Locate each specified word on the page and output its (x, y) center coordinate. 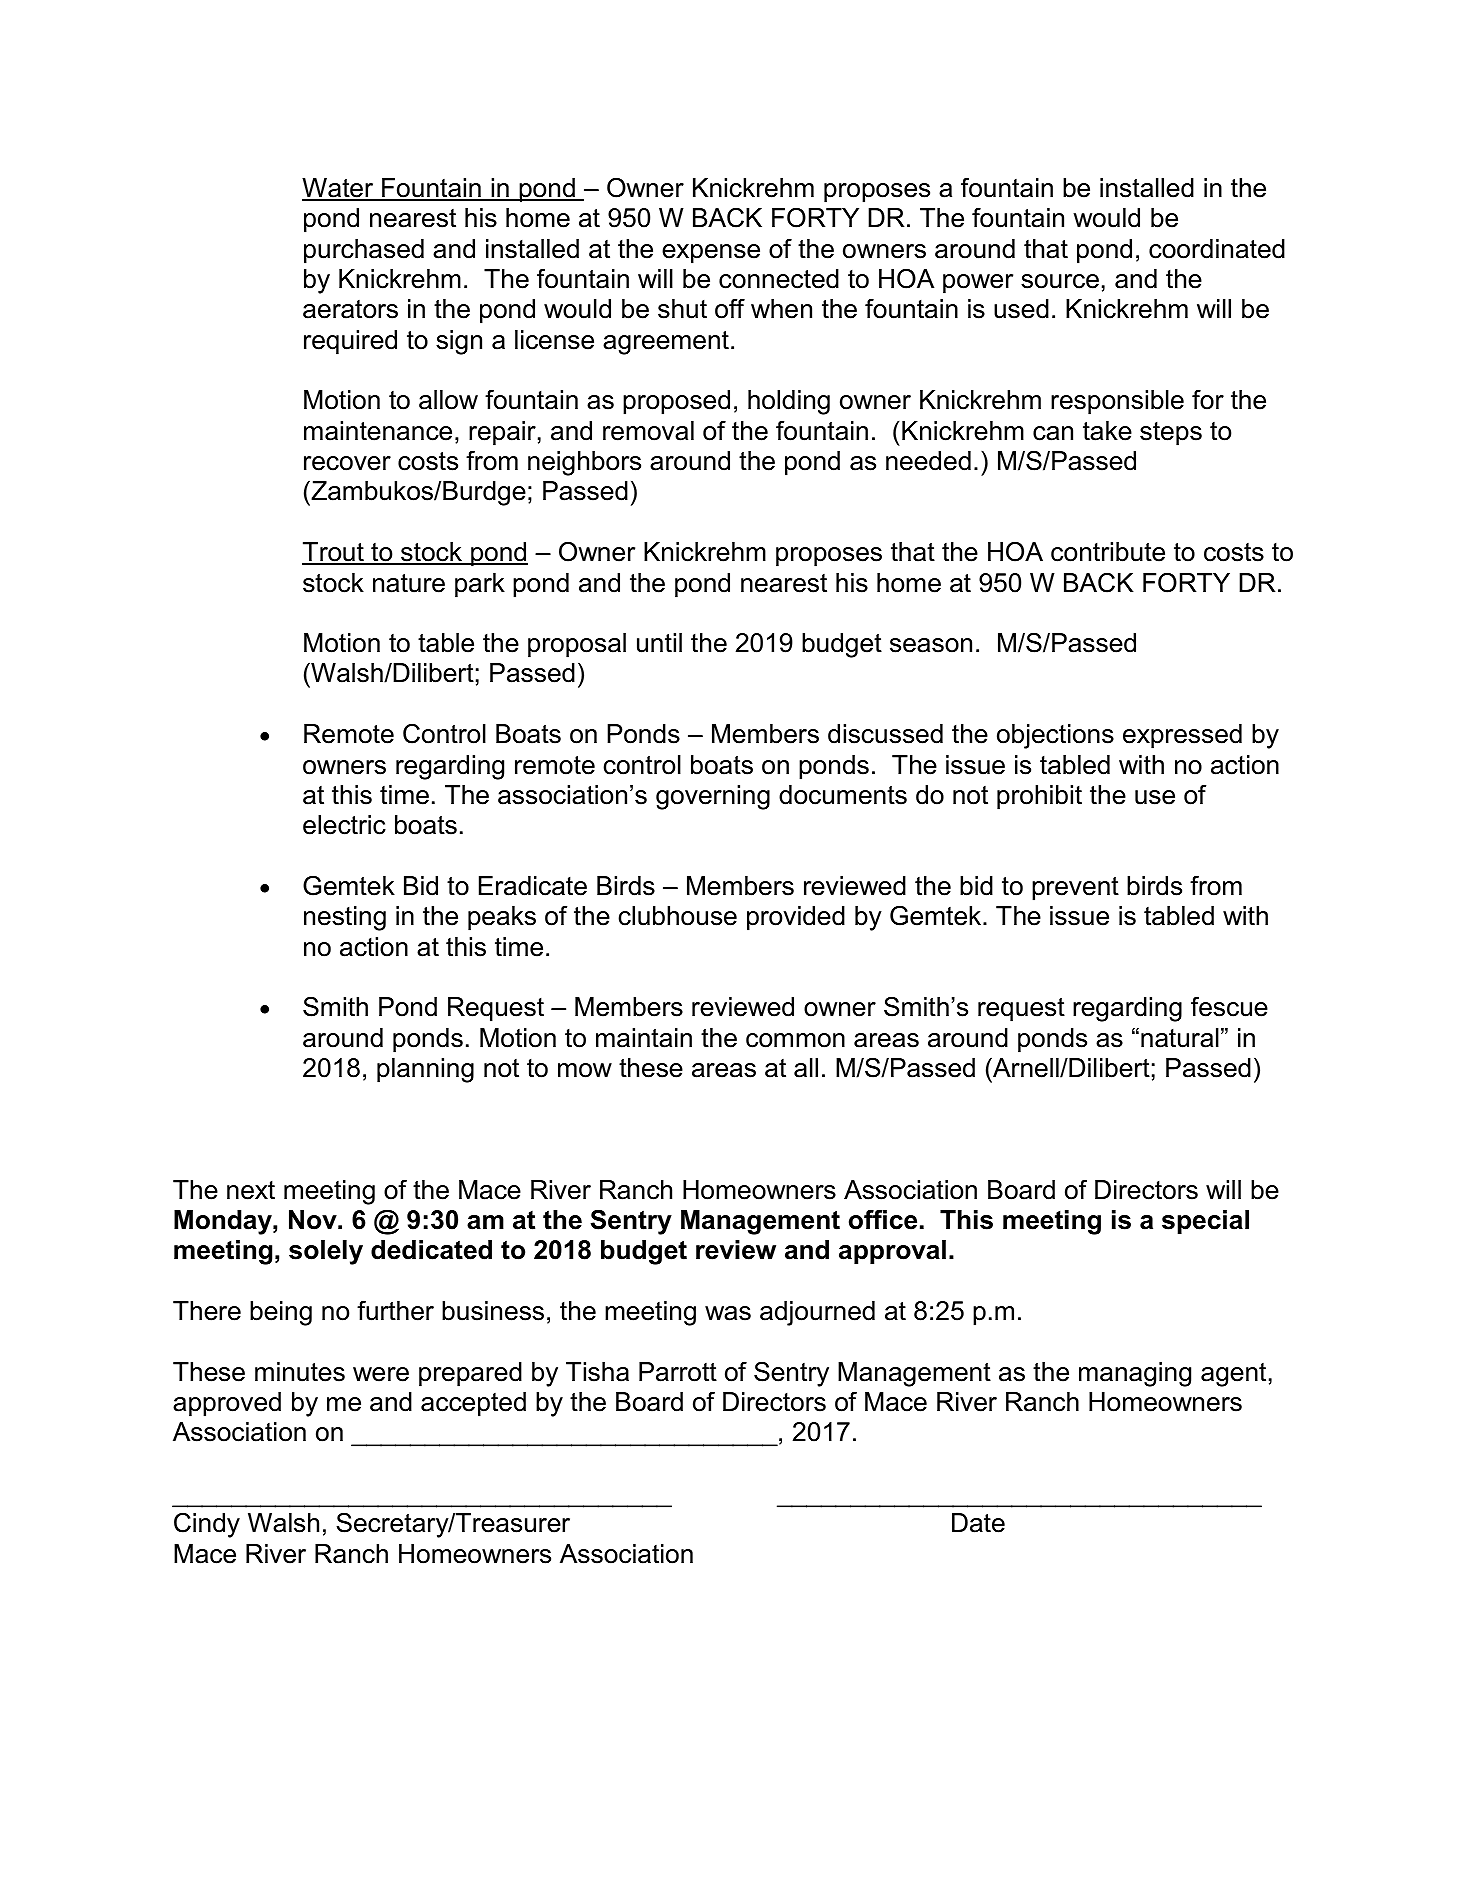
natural (1180, 1038)
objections (1055, 736)
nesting (345, 918)
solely (326, 1252)
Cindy (207, 1525)
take (1107, 431)
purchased (364, 251)
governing (713, 797)
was (728, 1313)
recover (347, 463)
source (1060, 281)
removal (648, 431)
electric (344, 825)
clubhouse (677, 916)
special (1205, 1222)
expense (711, 254)
